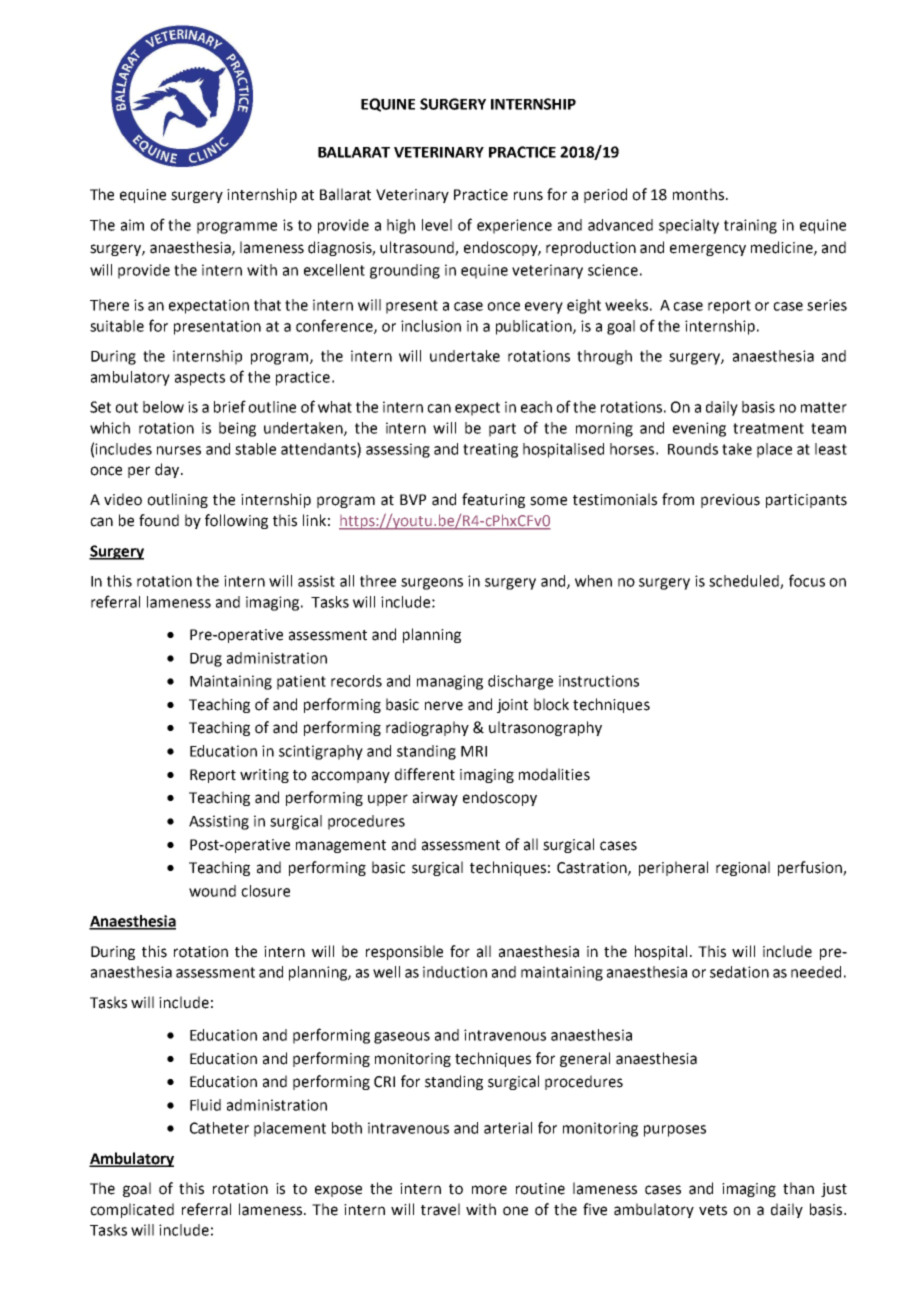 This document has height=1308, width=924. I want to click on aim, so click(132, 225).
